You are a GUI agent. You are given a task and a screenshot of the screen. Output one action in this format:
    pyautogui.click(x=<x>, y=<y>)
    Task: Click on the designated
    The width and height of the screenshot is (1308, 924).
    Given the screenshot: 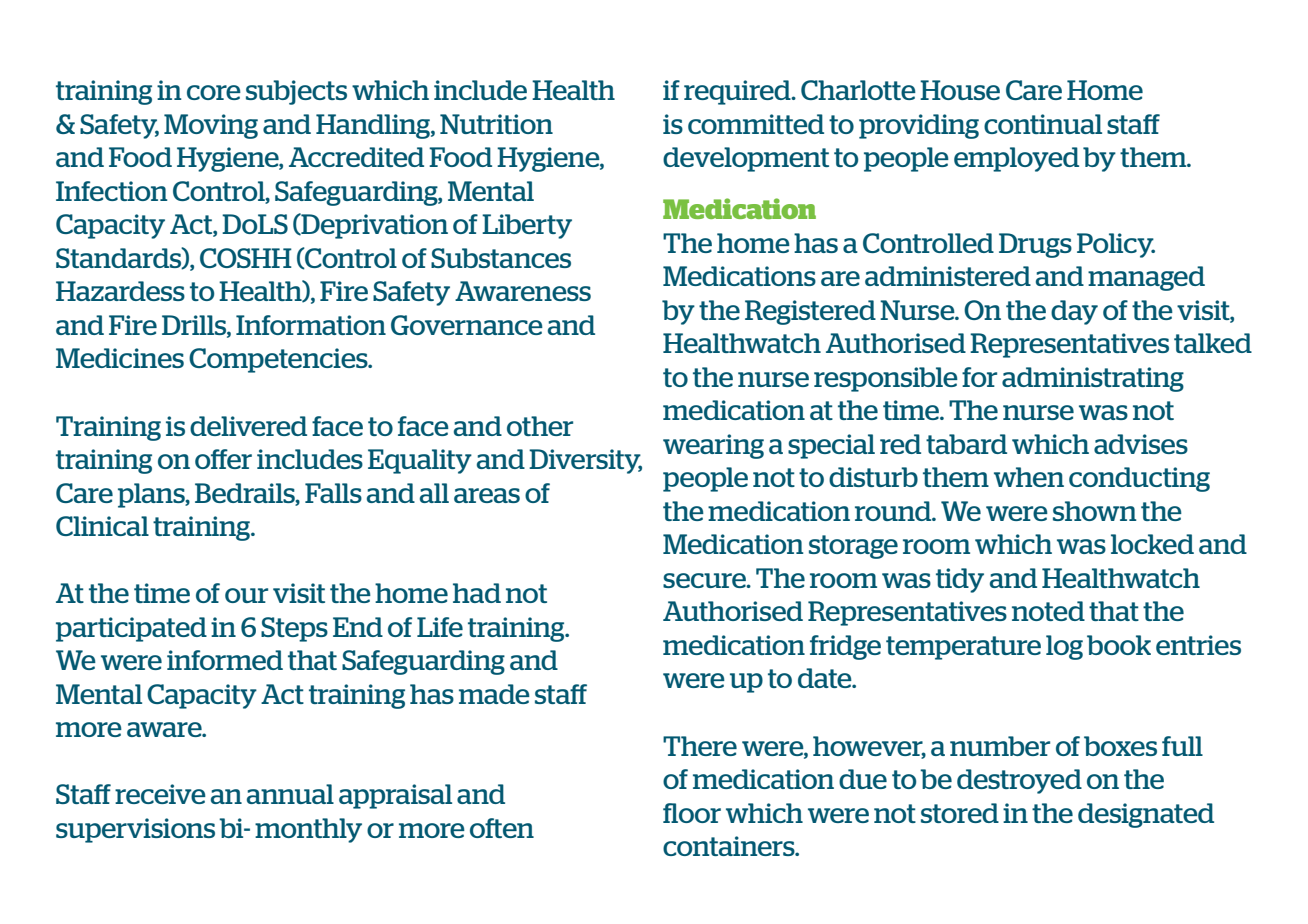 What is the action you would take?
    pyautogui.click(x=1146, y=815)
